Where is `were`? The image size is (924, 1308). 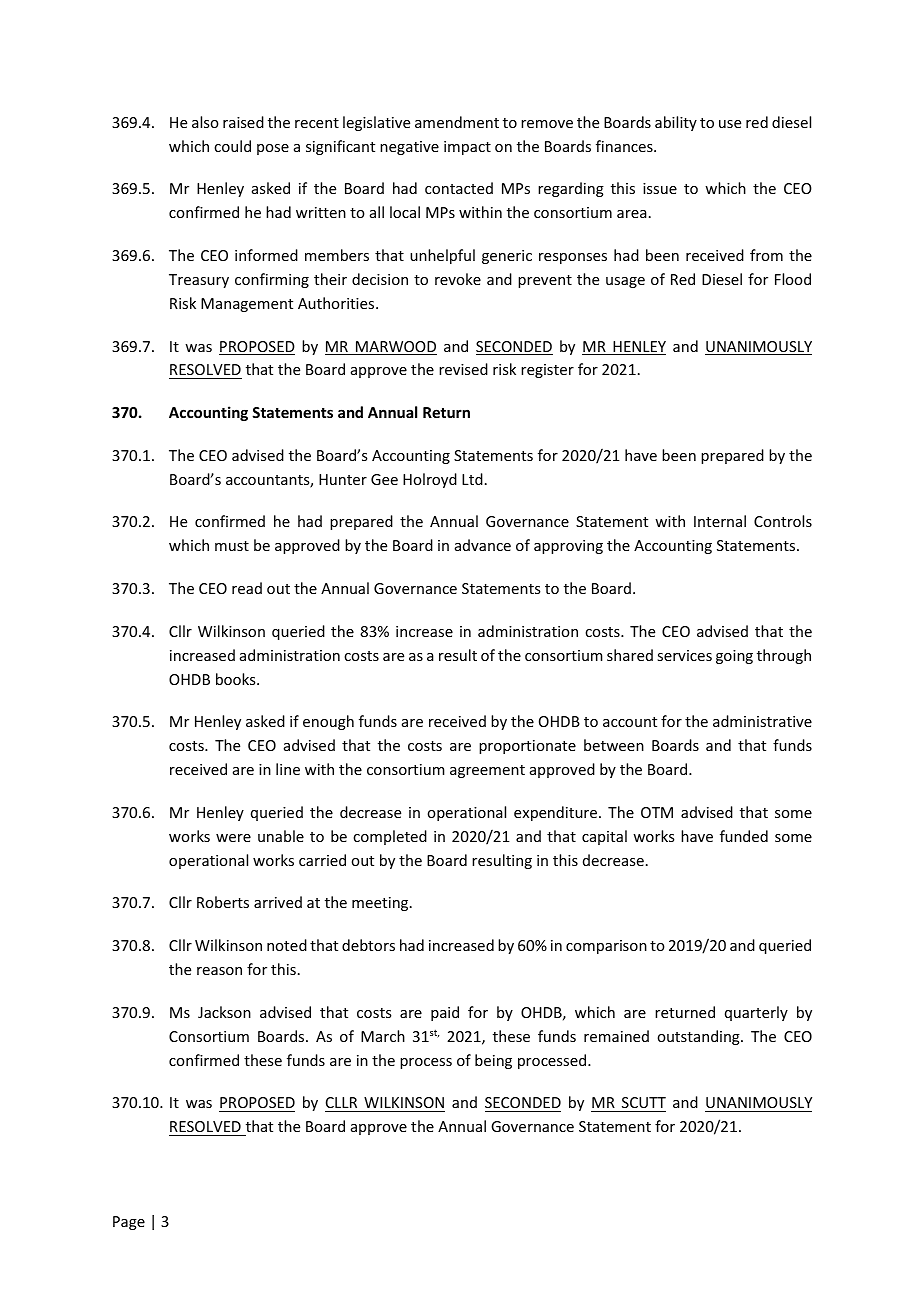
were is located at coordinates (233, 838).
